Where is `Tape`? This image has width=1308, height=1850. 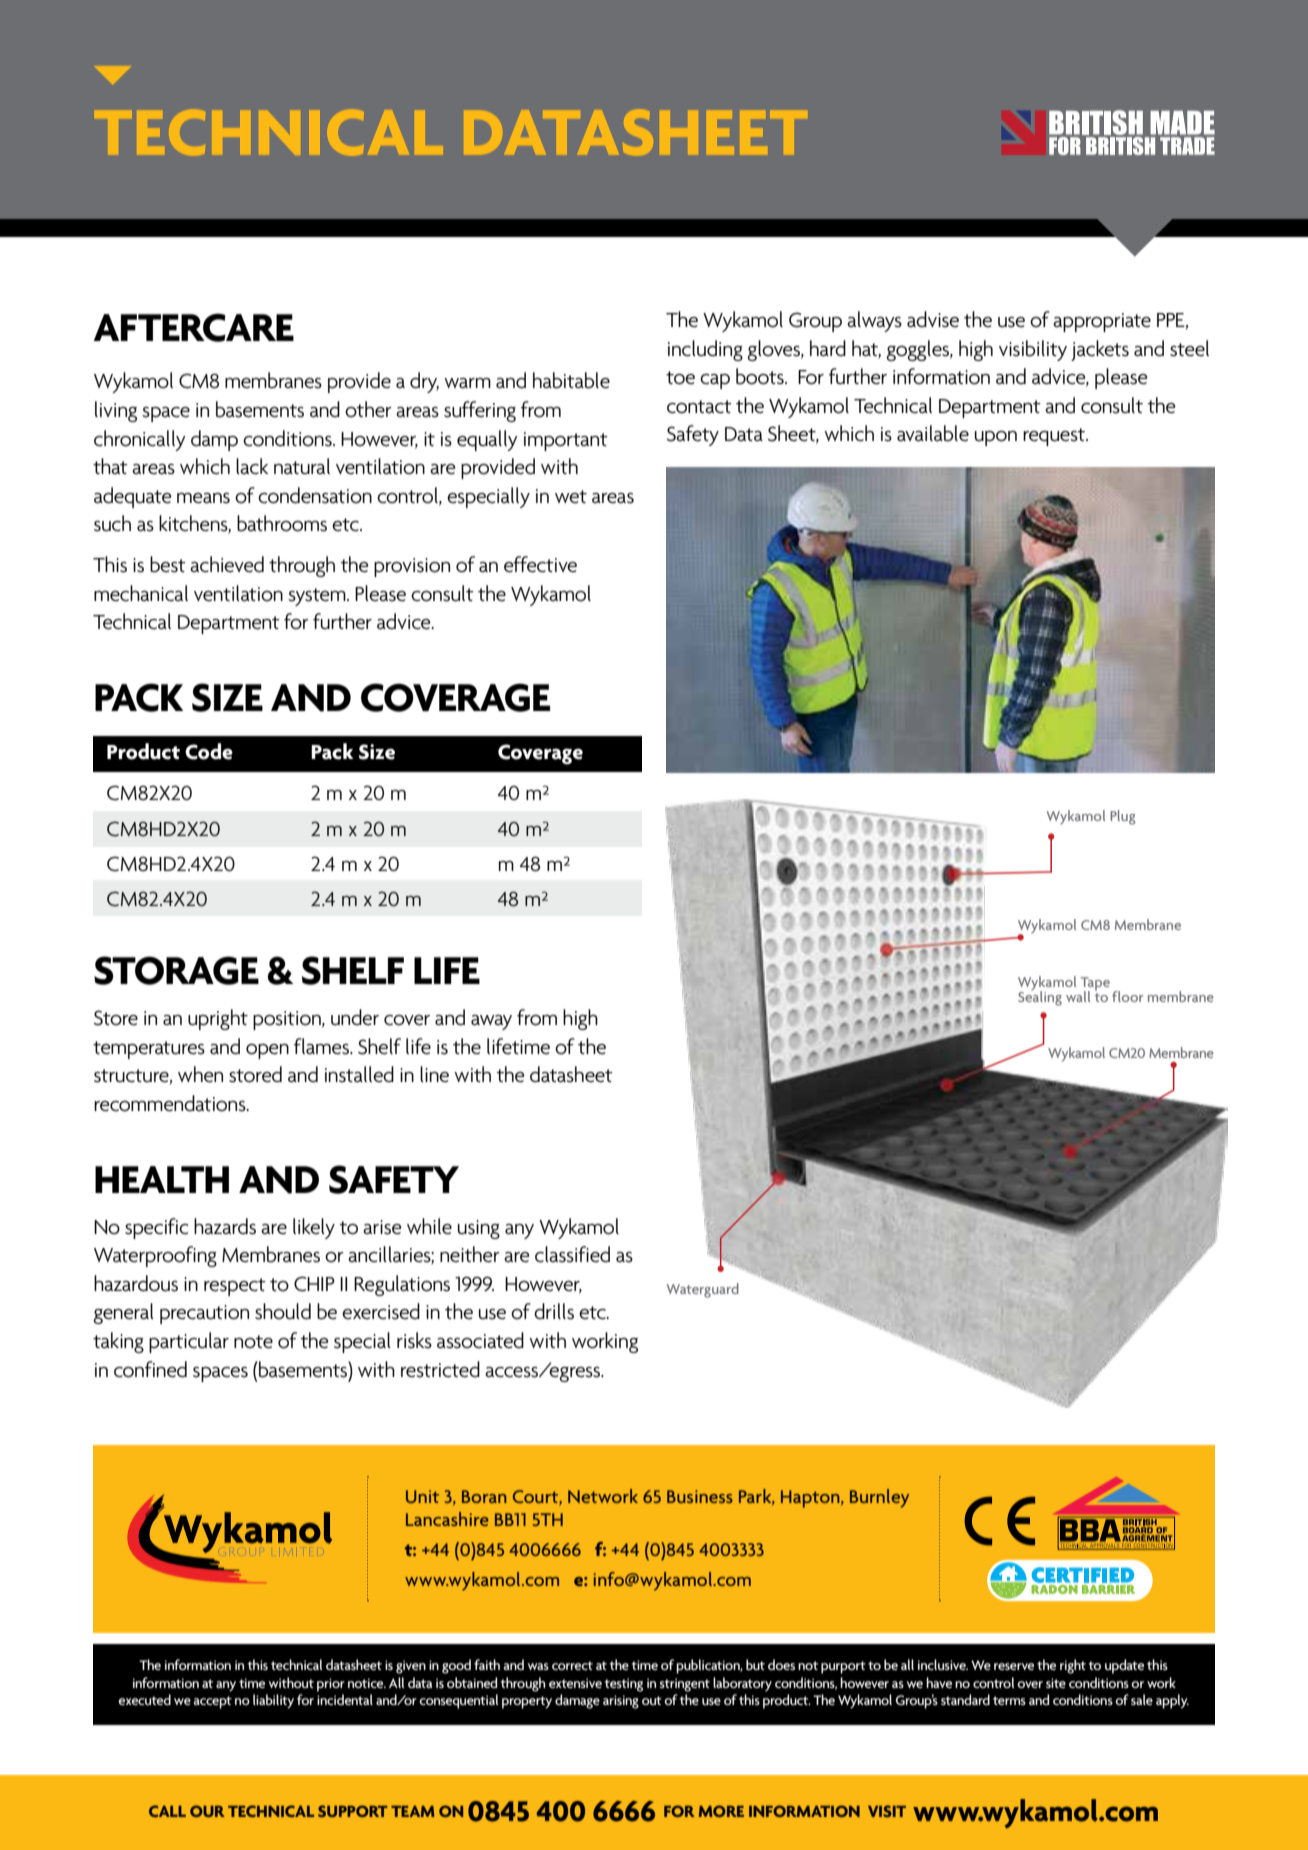
Tape is located at coordinates (1095, 985).
